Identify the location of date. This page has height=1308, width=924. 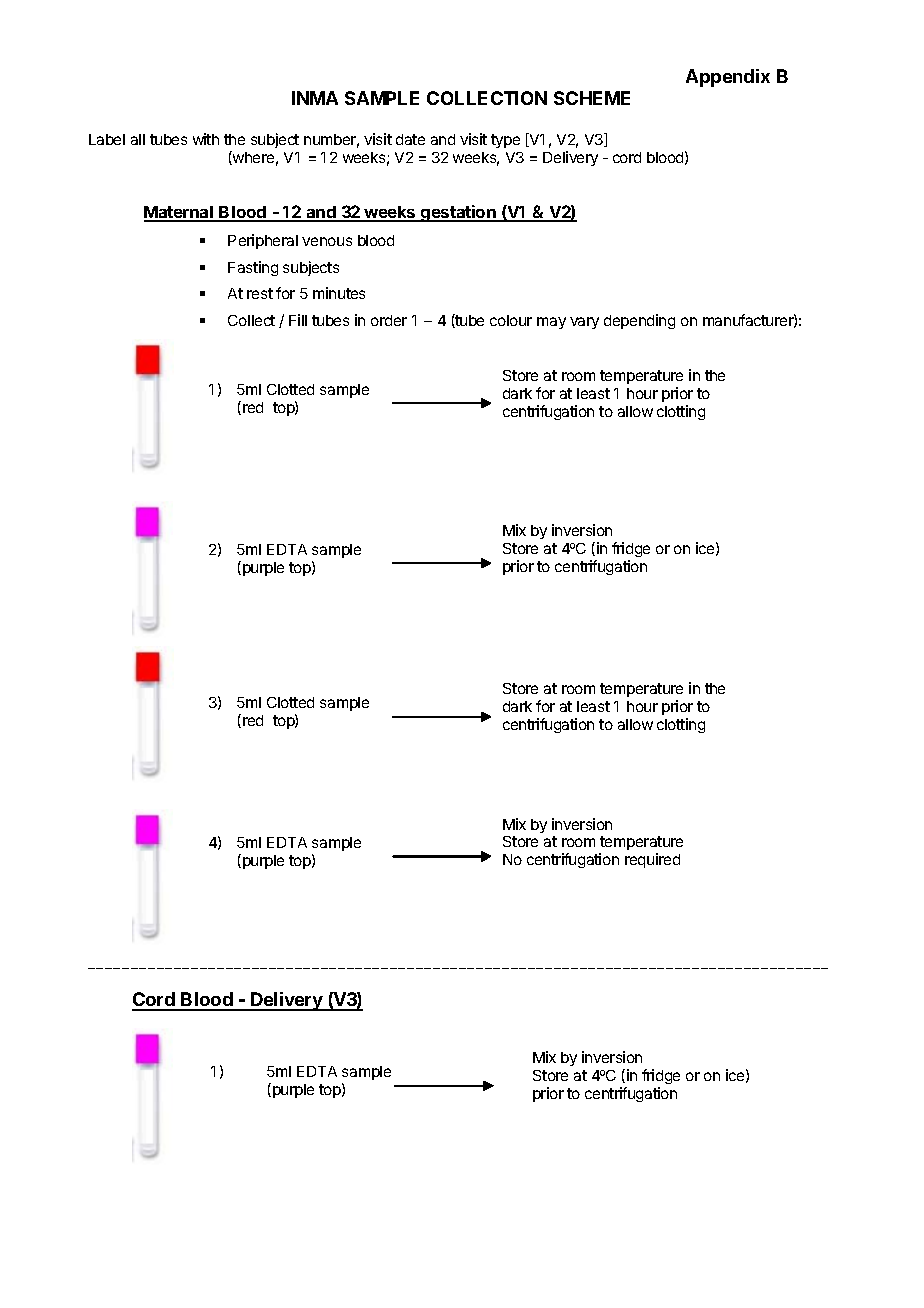
(410, 139).
